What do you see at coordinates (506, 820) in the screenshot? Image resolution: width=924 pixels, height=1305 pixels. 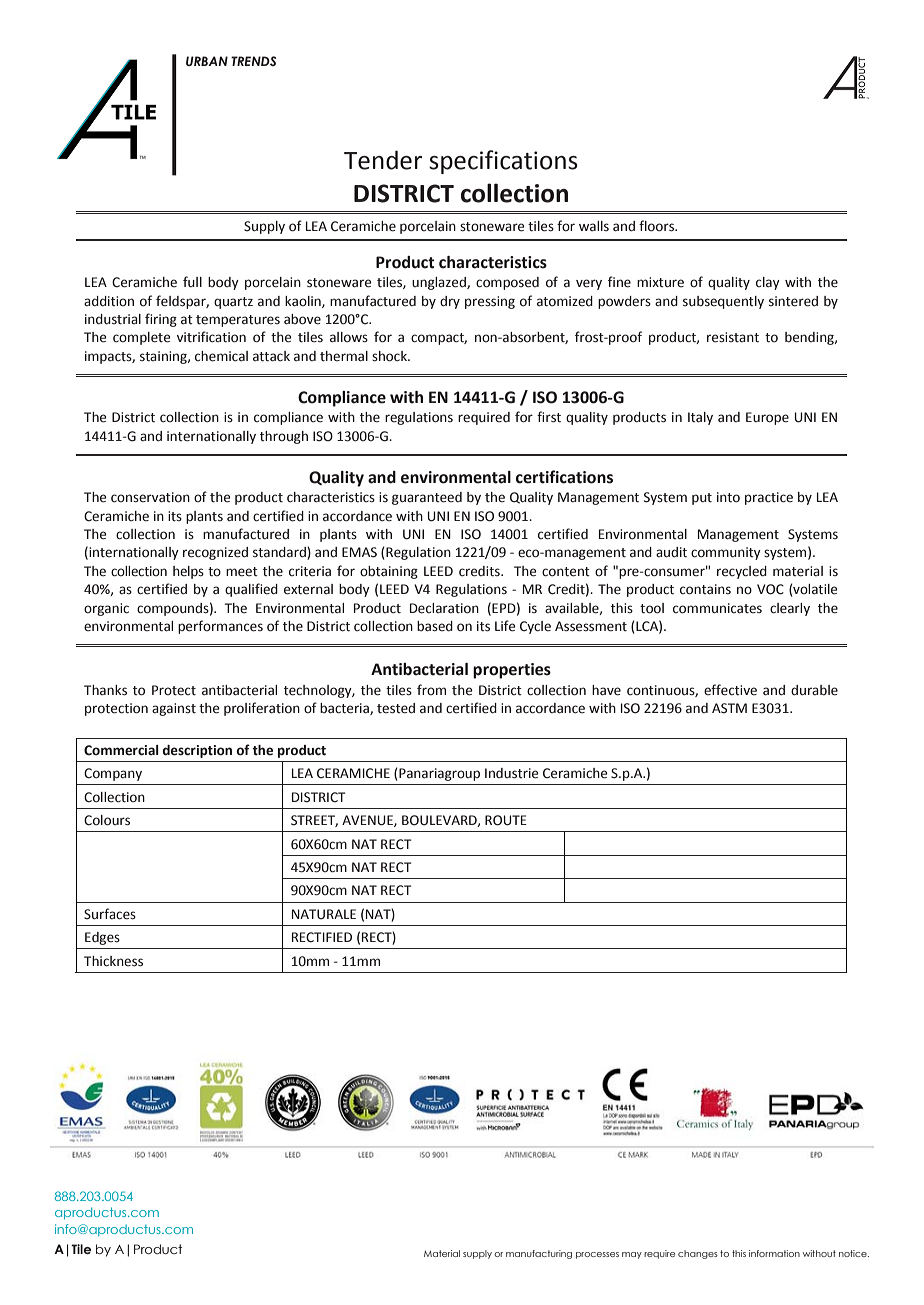 I see `ROUTE` at bounding box center [506, 820].
